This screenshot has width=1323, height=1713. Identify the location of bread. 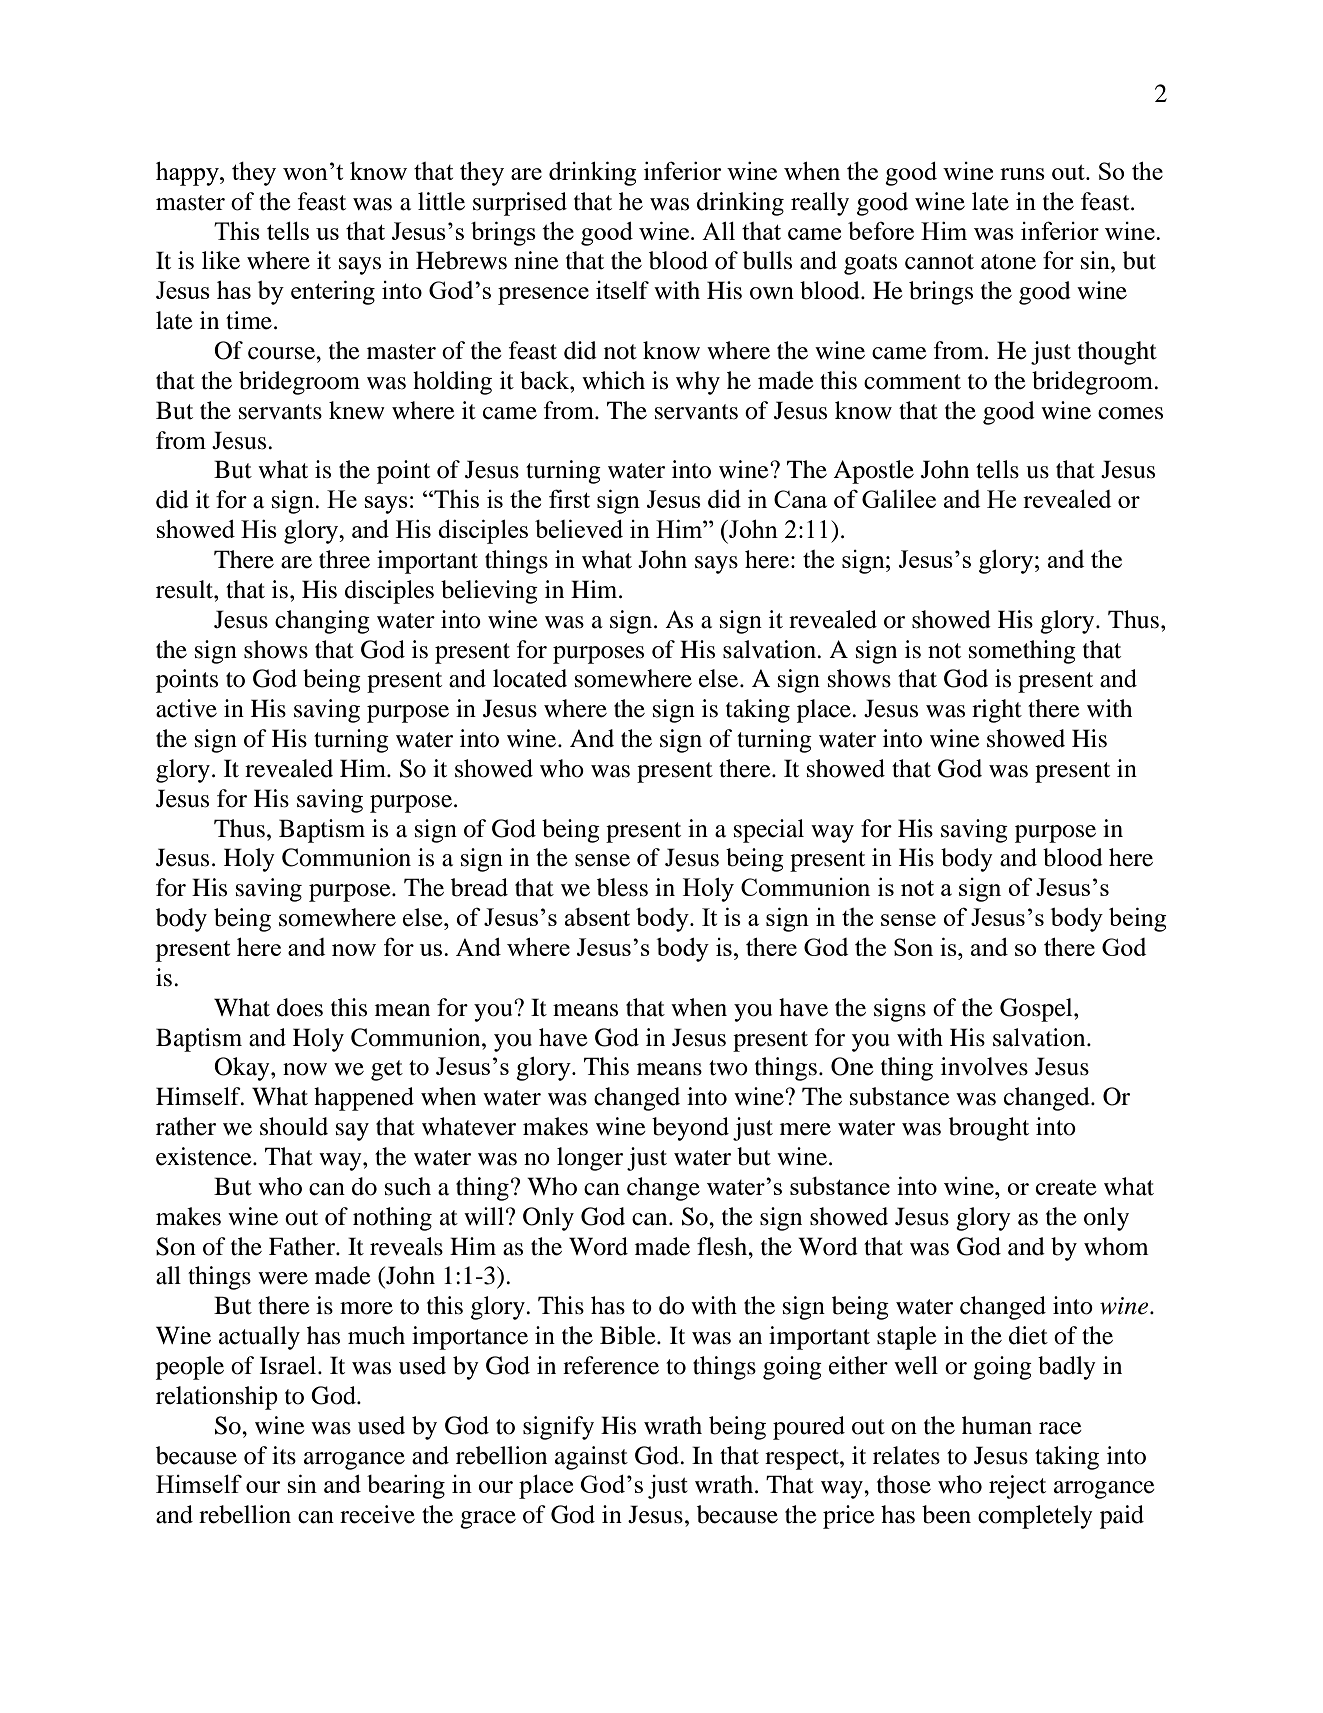
(479, 887).
